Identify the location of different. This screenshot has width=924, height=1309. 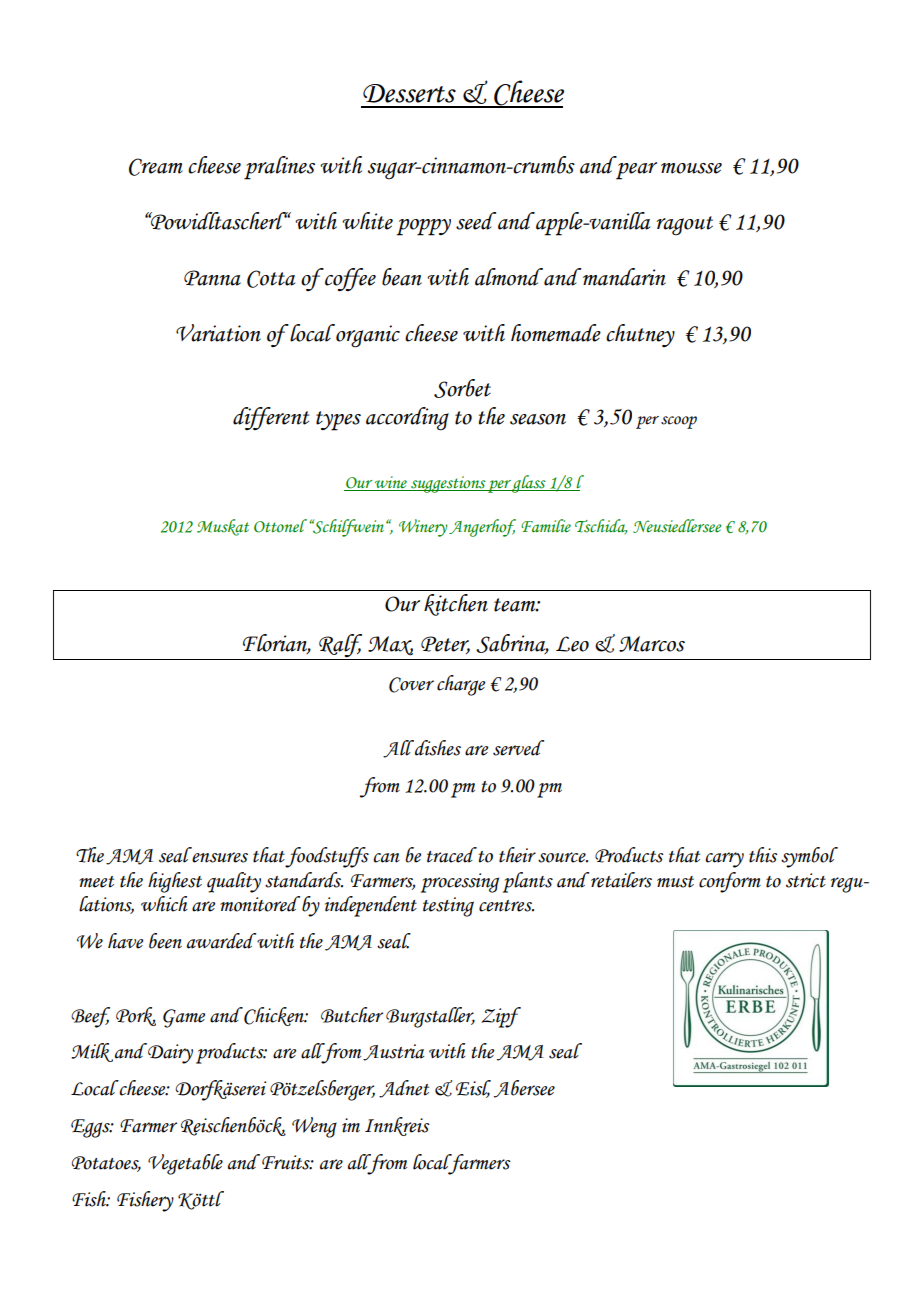
(271, 418).
